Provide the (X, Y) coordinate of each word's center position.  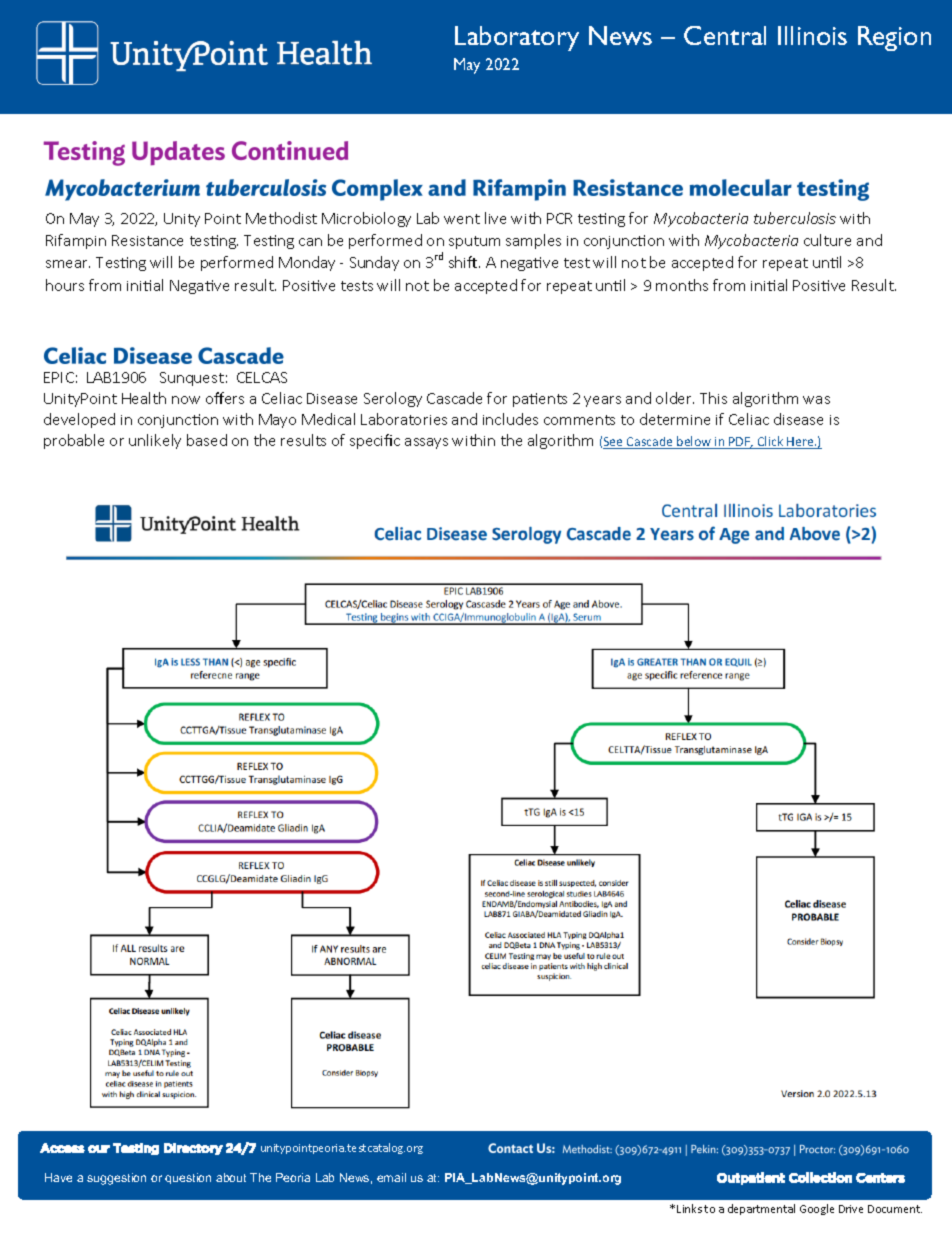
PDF (740, 443)
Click (771, 442)
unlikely (155, 441)
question (188, 1178)
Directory (193, 1149)
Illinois (812, 35)
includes (510, 419)
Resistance (147, 240)
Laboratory (517, 38)
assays (426, 443)
